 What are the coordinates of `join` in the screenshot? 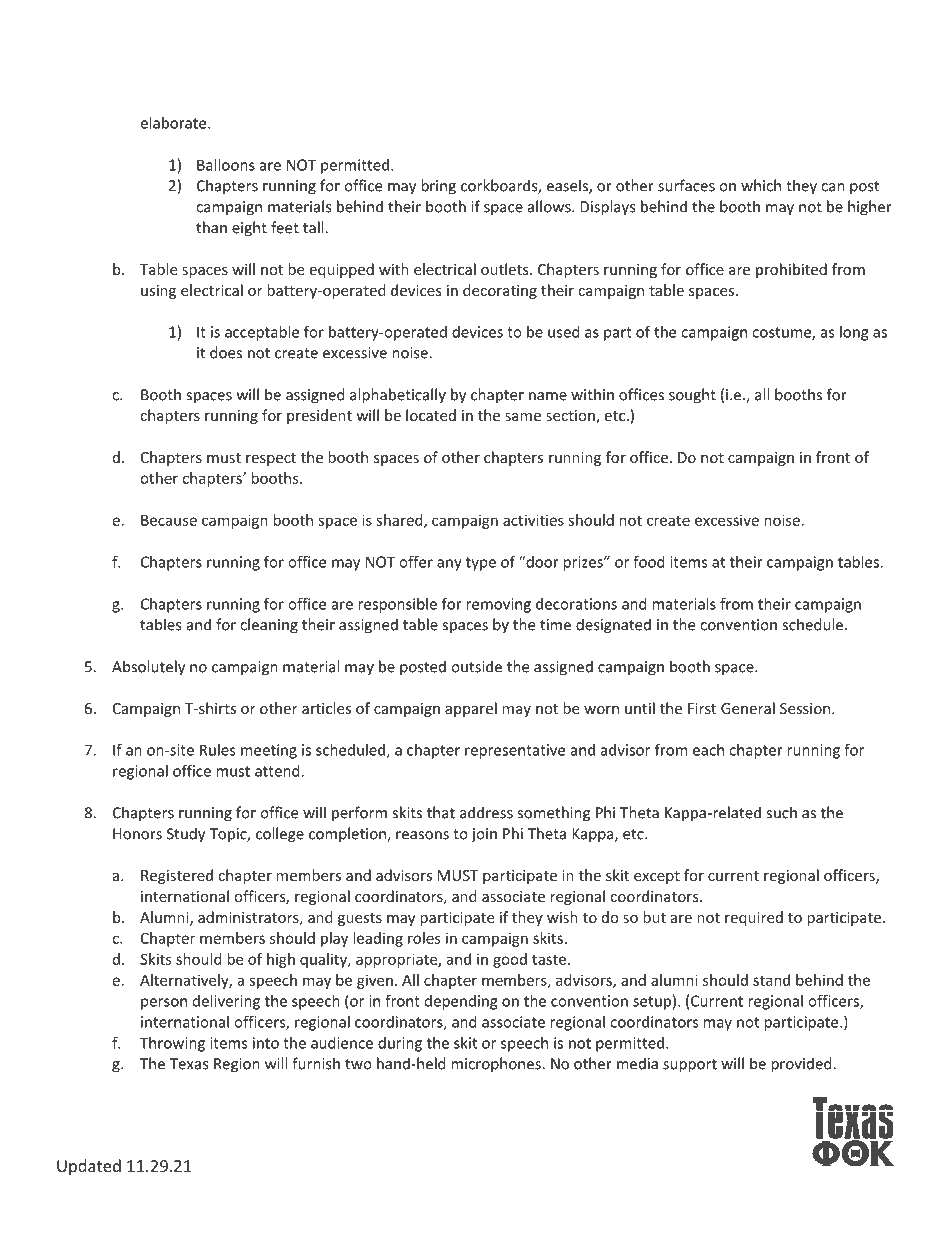 It's located at (484, 835).
